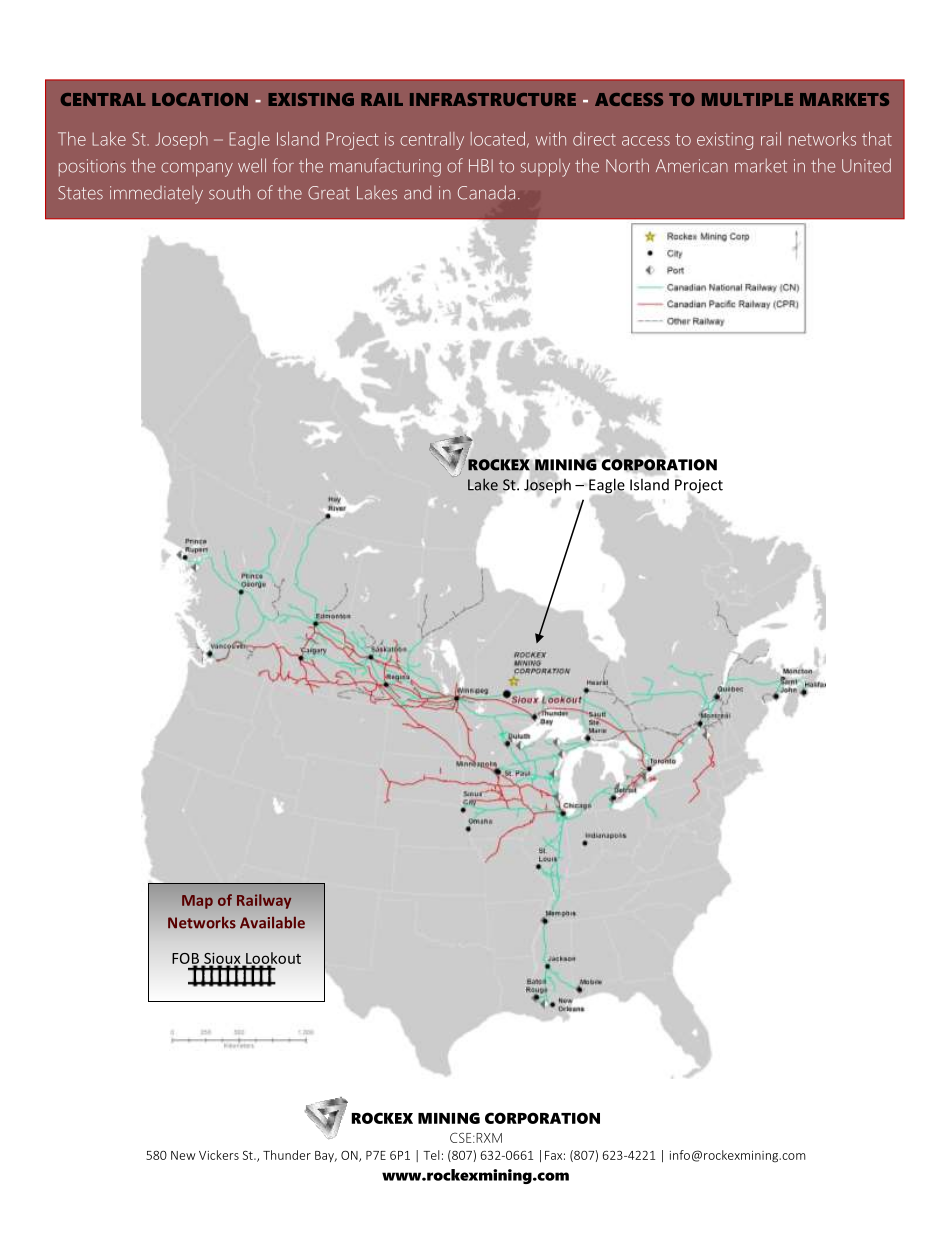  Describe the element at coordinates (747, 99) in the document. I see `MULTIPLE` at that location.
